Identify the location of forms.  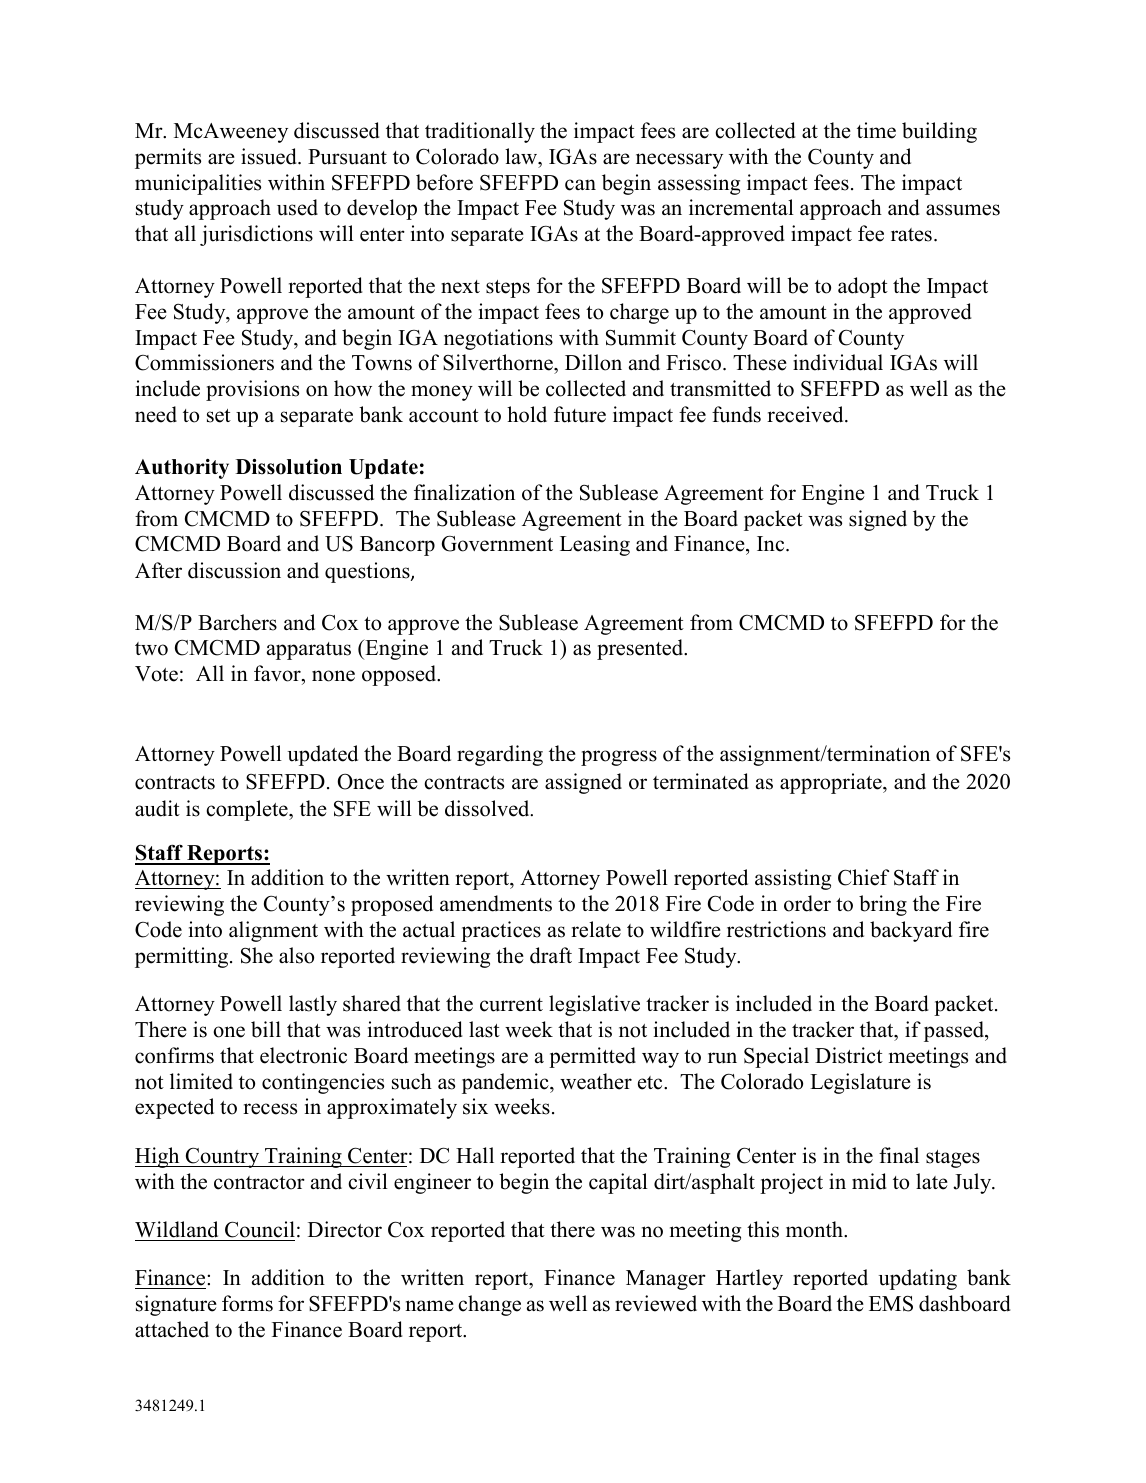
(247, 1303).
